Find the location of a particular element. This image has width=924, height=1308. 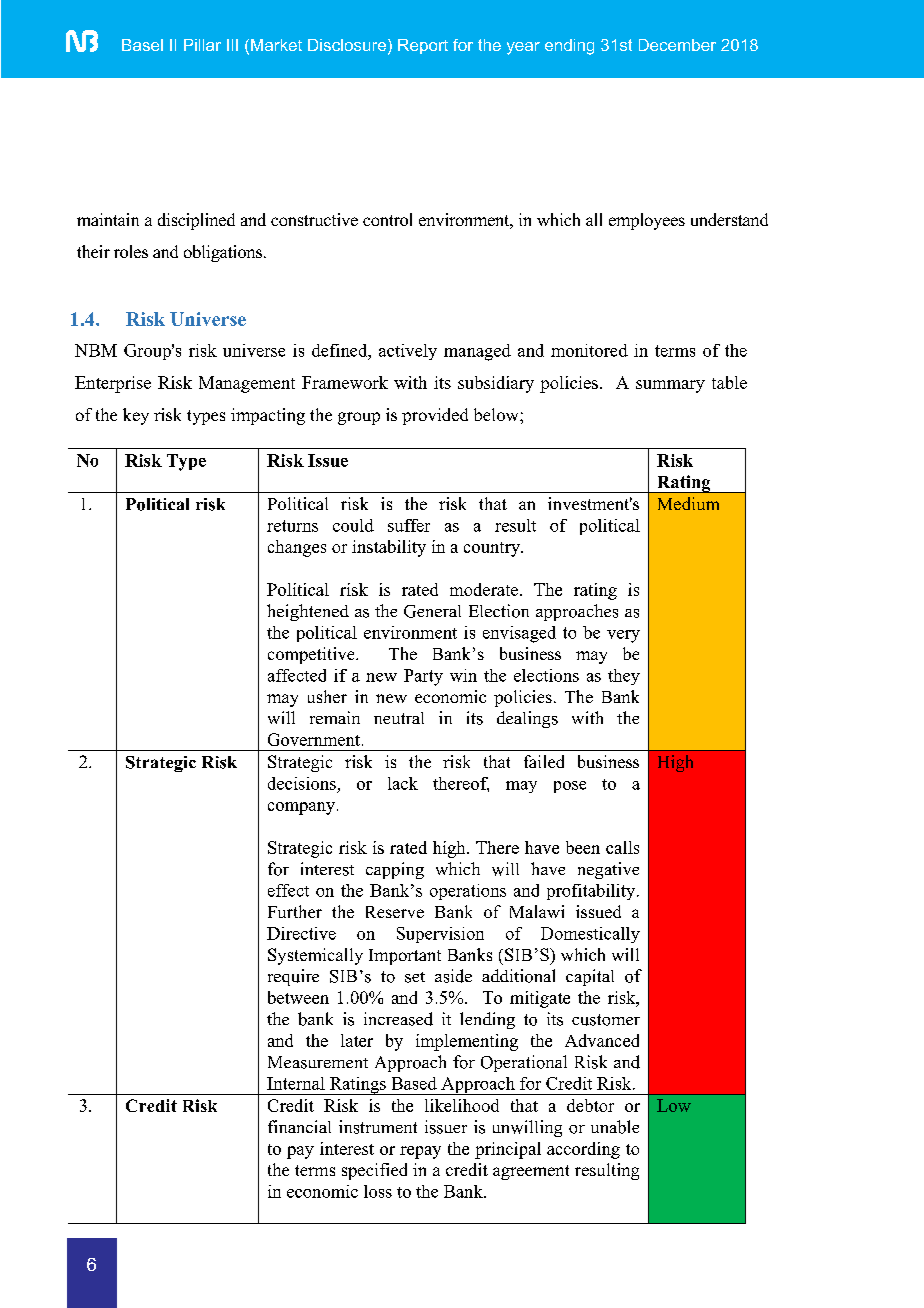

Report is located at coordinates (423, 46).
